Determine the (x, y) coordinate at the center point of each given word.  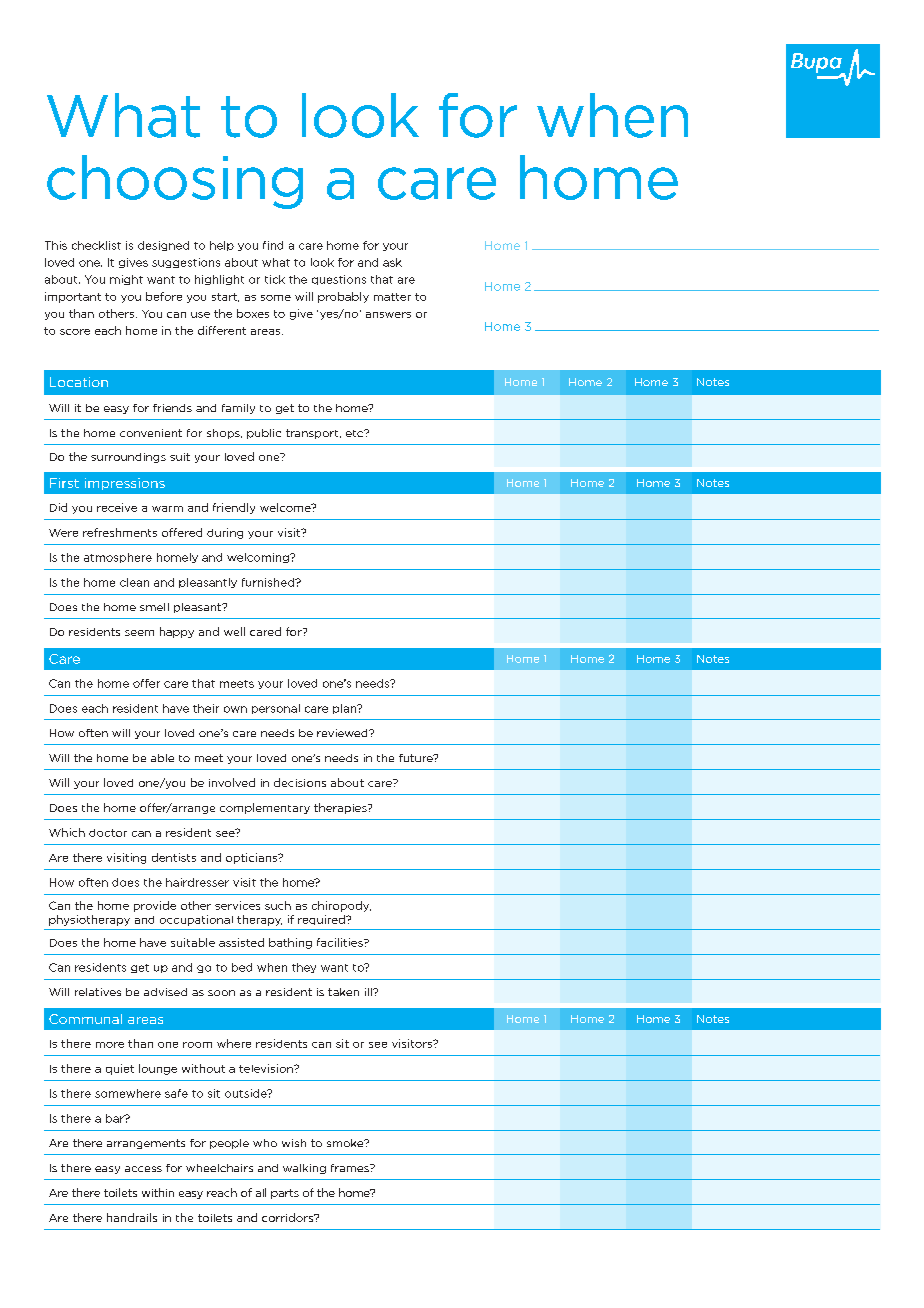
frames (351, 1168)
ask (392, 262)
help (222, 246)
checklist (96, 245)
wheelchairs (219, 1168)
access (143, 1169)
